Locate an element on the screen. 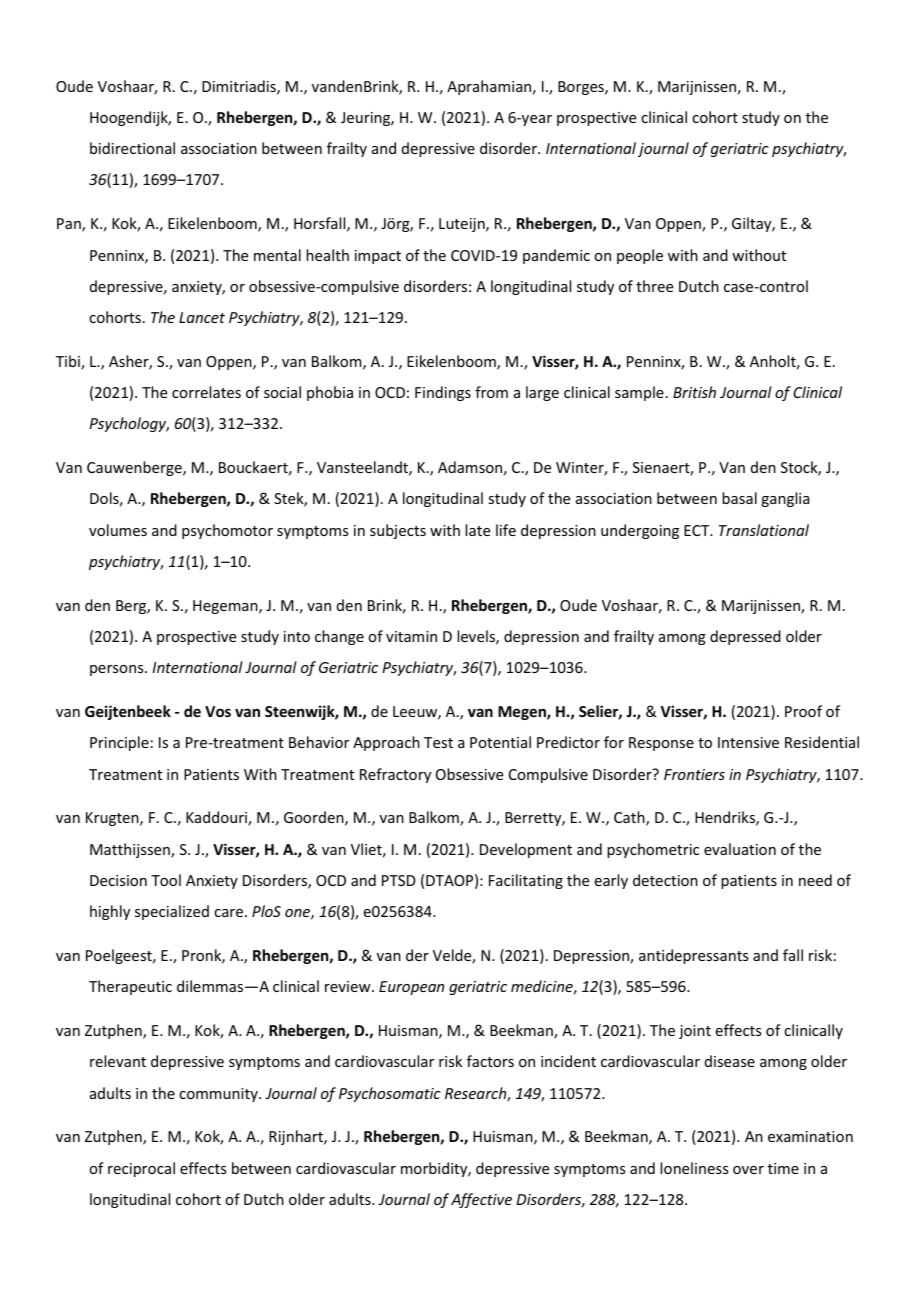  impact is located at coordinates (378, 257).
